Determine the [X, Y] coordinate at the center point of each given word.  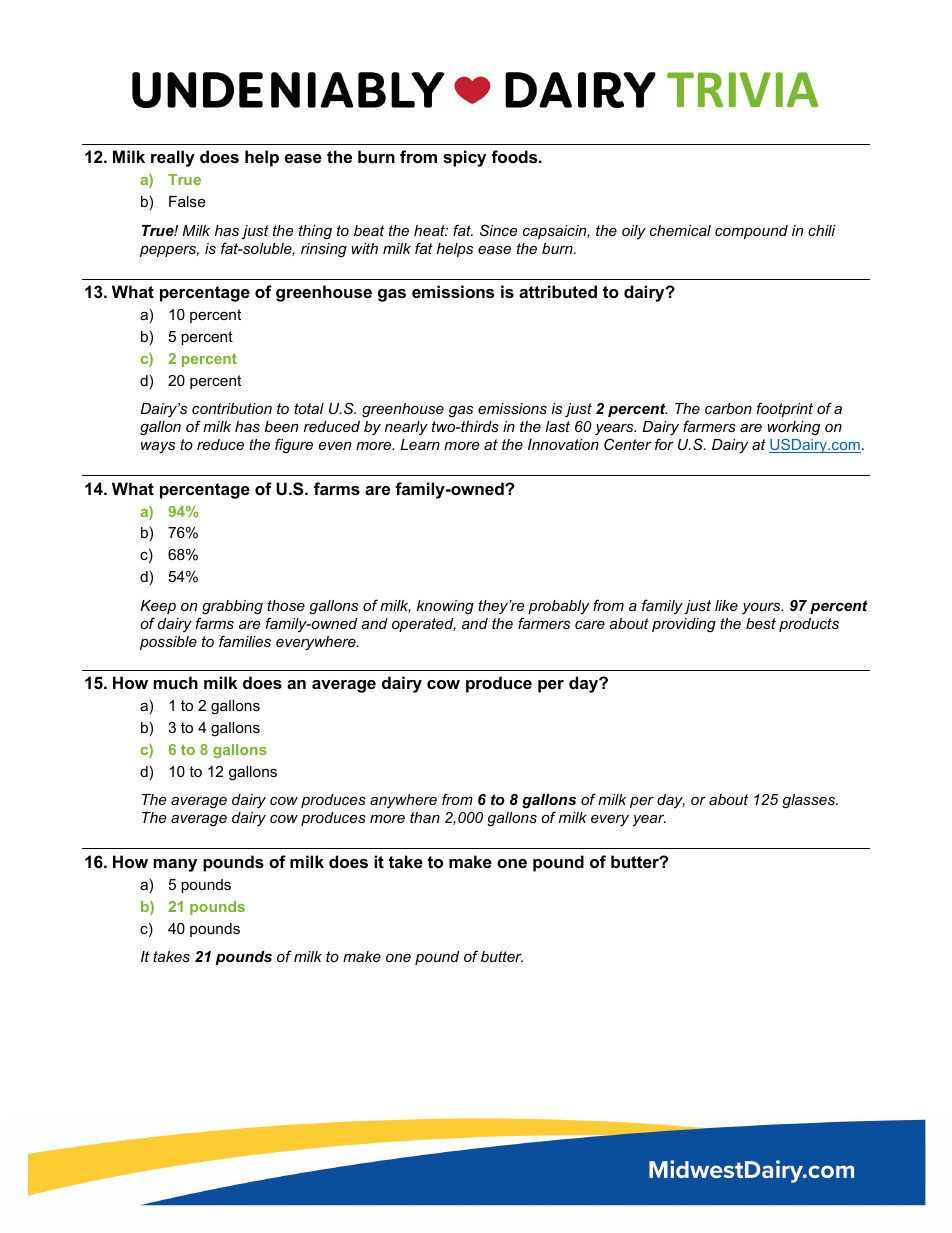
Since [499, 230]
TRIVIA [742, 89]
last [557, 426]
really [173, 158]
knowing [445, 607]
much [176, 682]
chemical [680, 230]
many [175, 865]
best [761, 623]
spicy [464, 158]
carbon [728, 408]
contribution [232, 408]
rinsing [324, 250]
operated [424, 625]
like [726, 605]
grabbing [232, 607]
